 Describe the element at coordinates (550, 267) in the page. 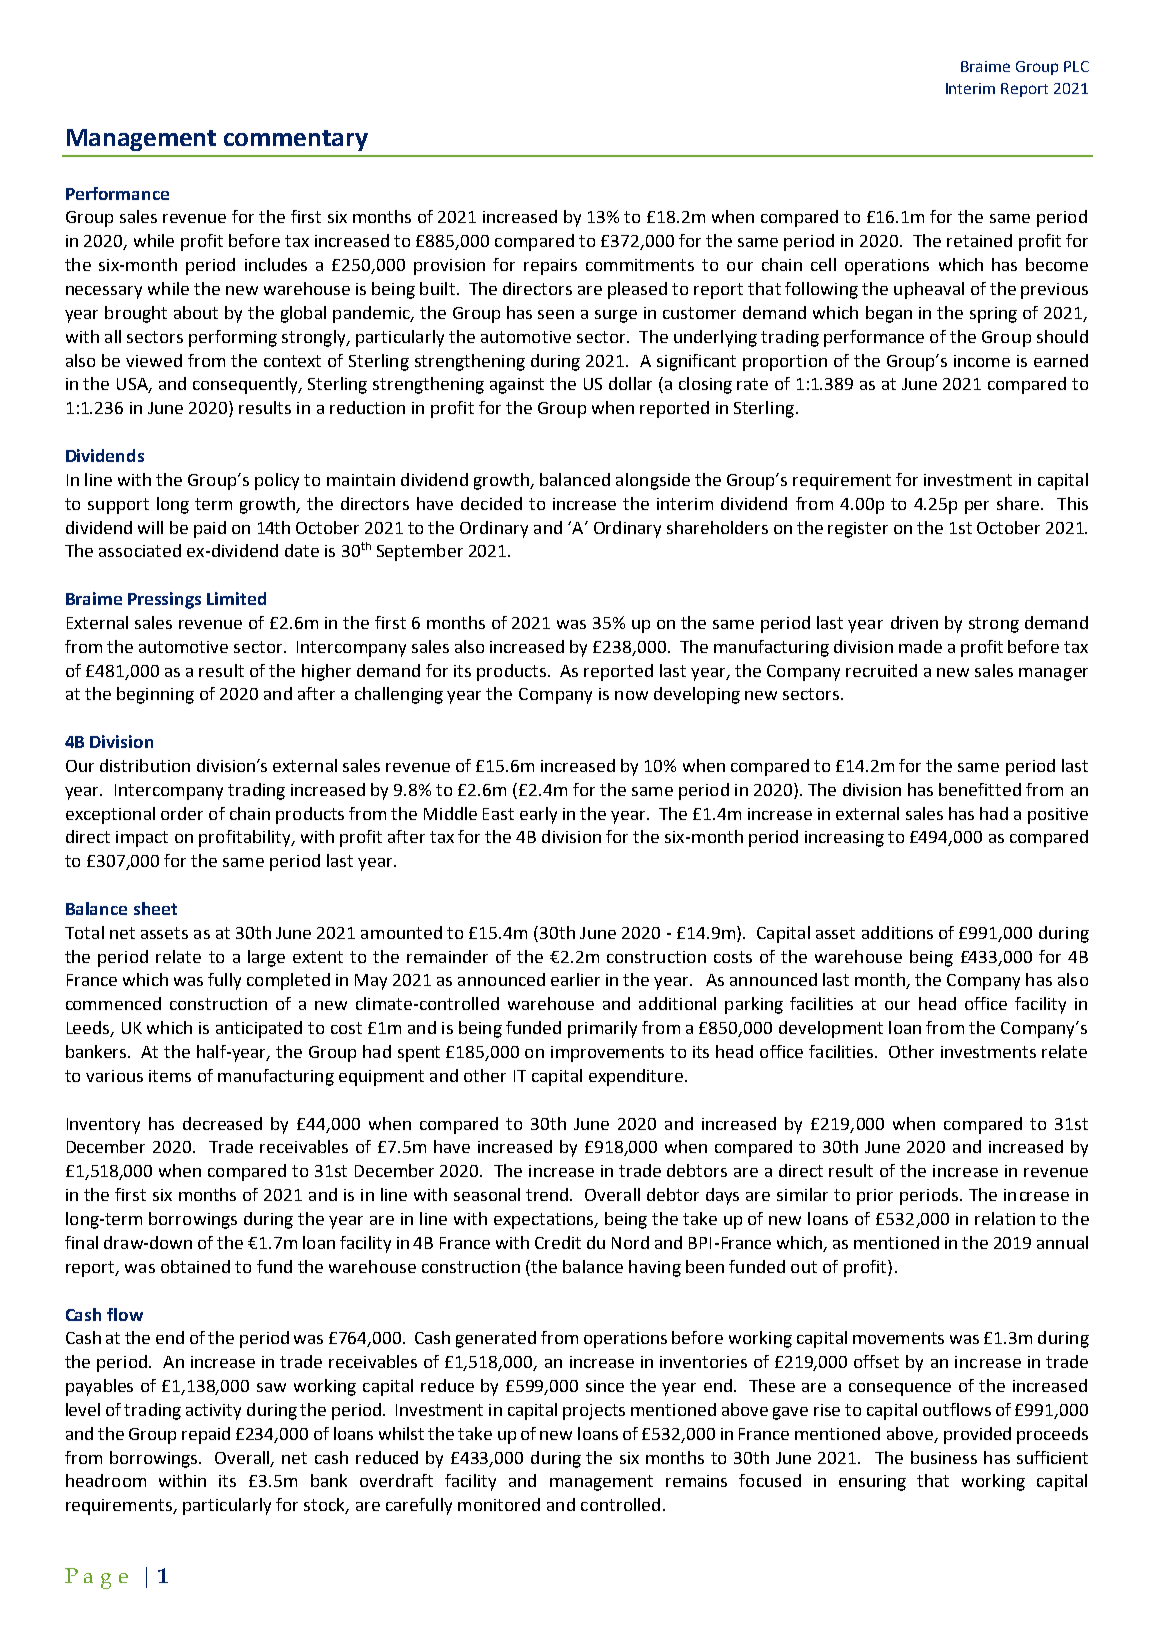

I see `repairs` at that location.
